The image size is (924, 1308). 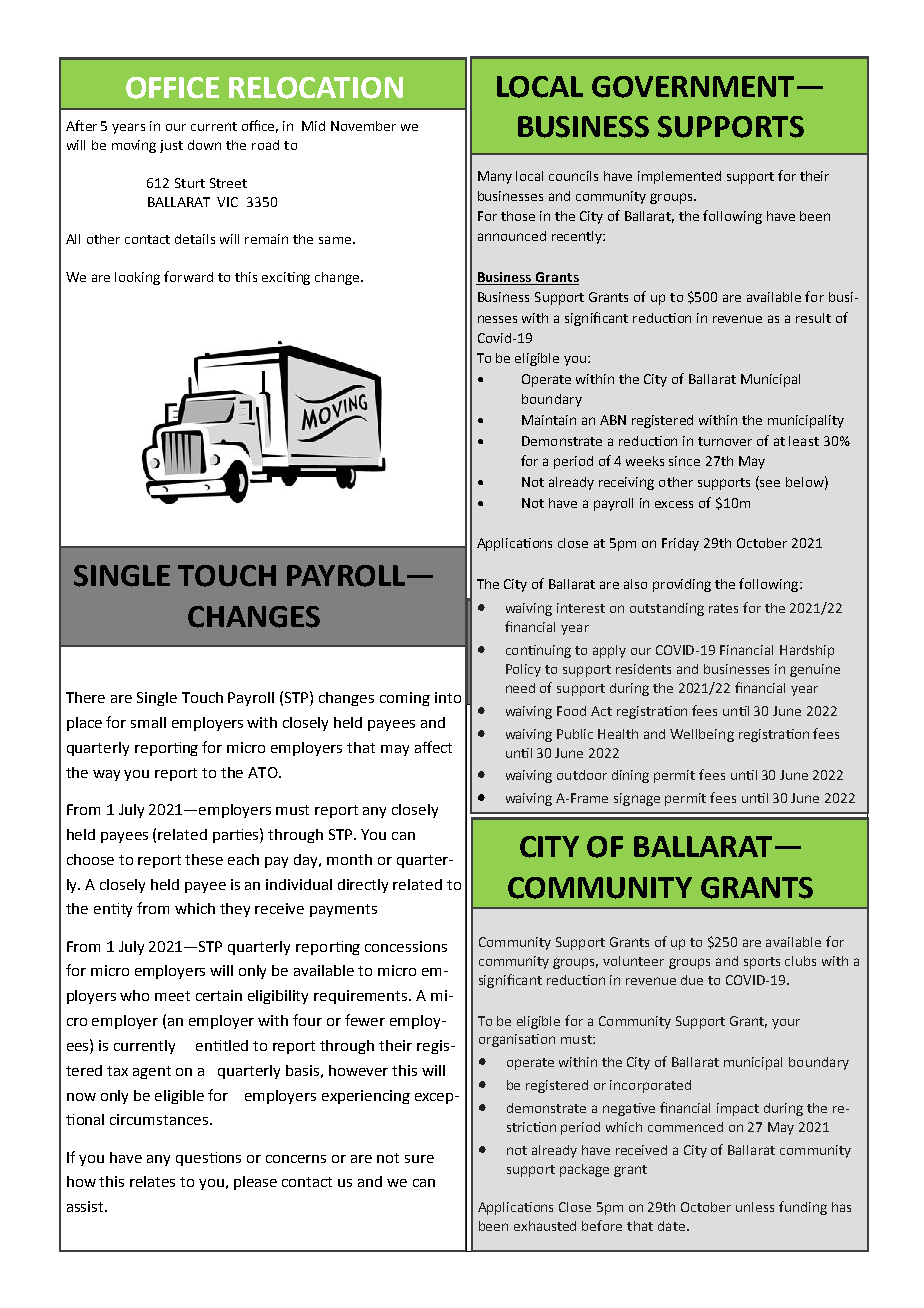 What do you see at coordinates (188, 276) in the document?
I see `forward` at bounding box center [188, 276].
